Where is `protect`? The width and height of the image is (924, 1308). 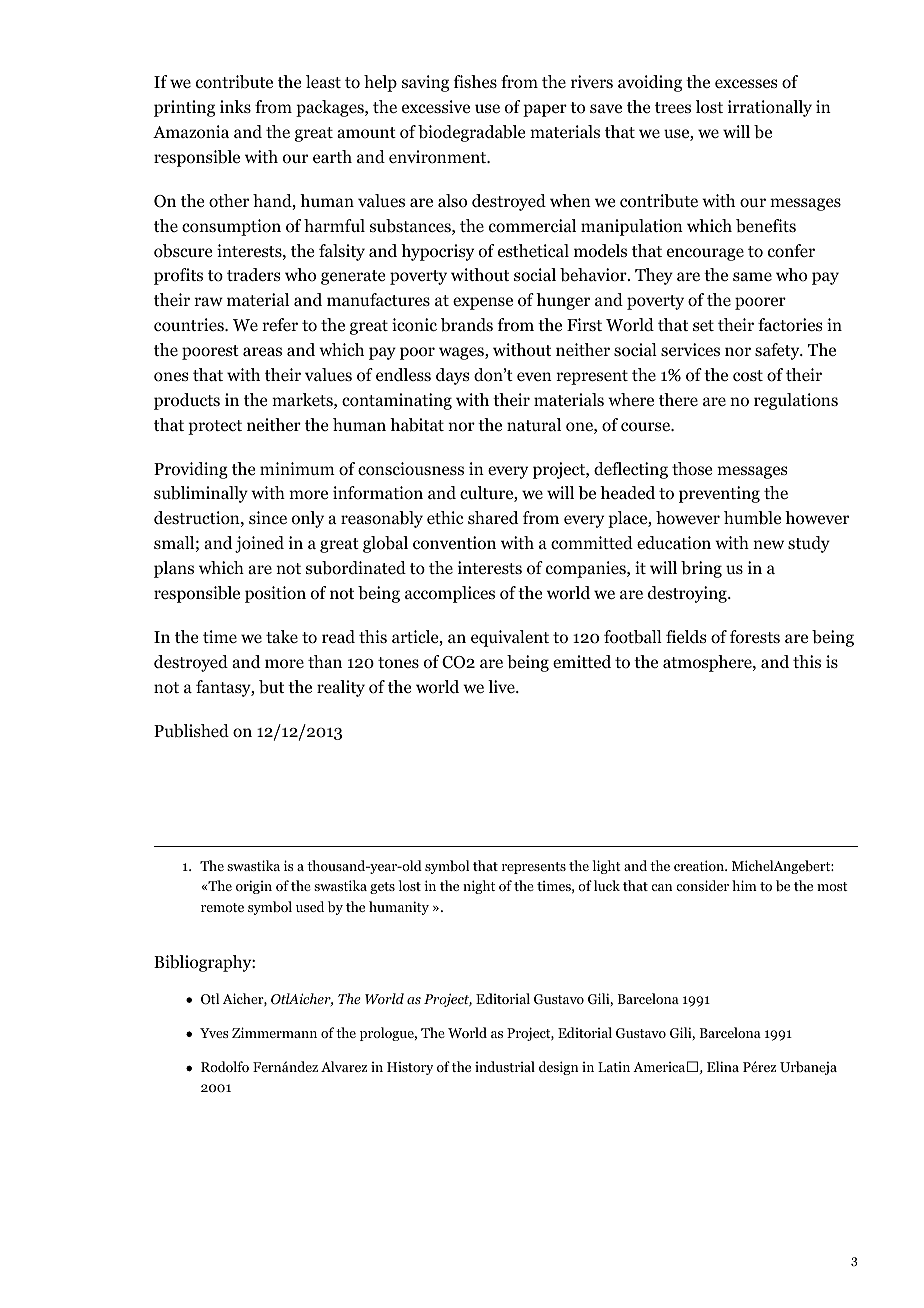 protect is located at coordinates (215, 427).
